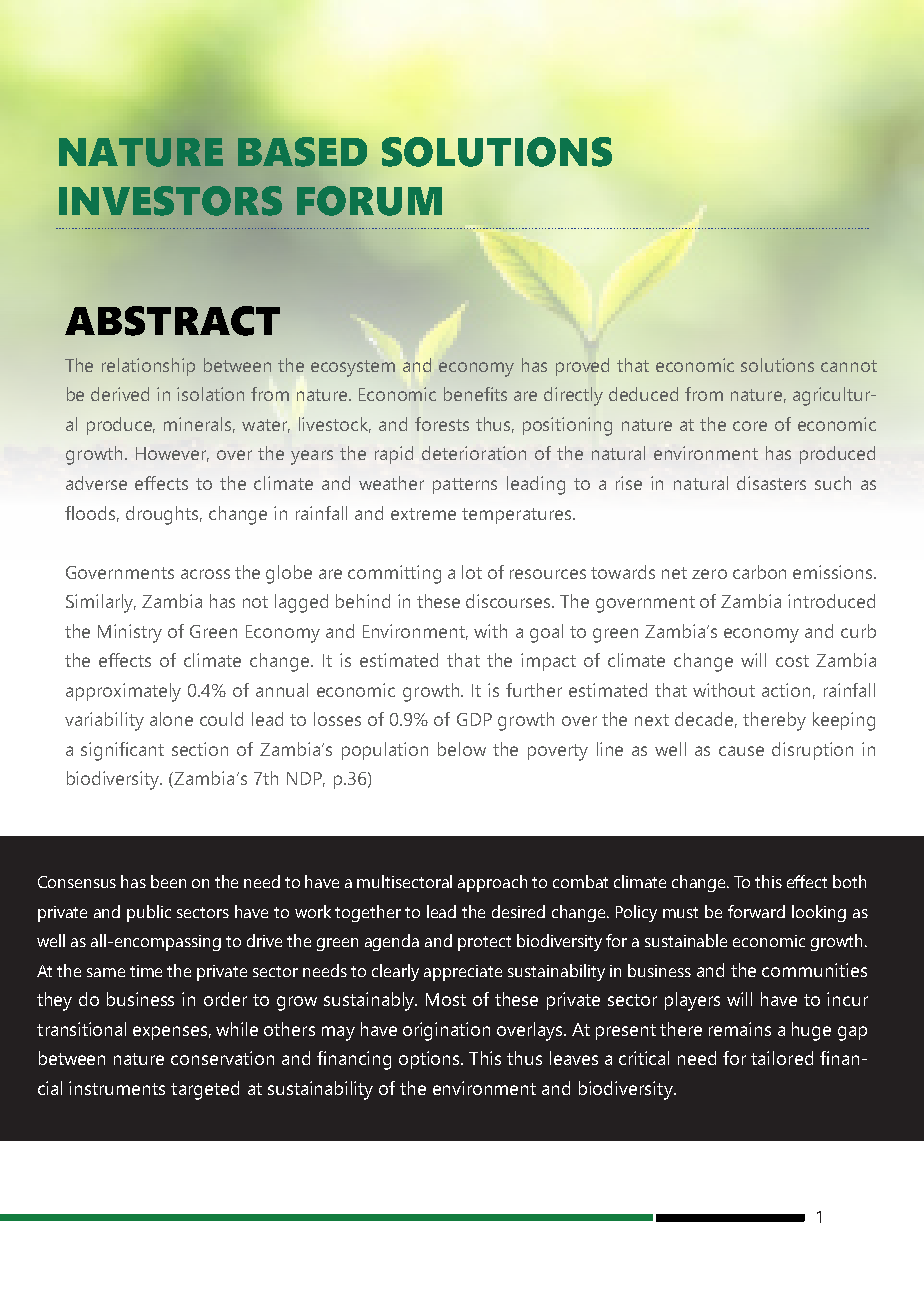  Describe the element at coordinates (782, 1058) in the screenshot. I see `tailored` at that location.
